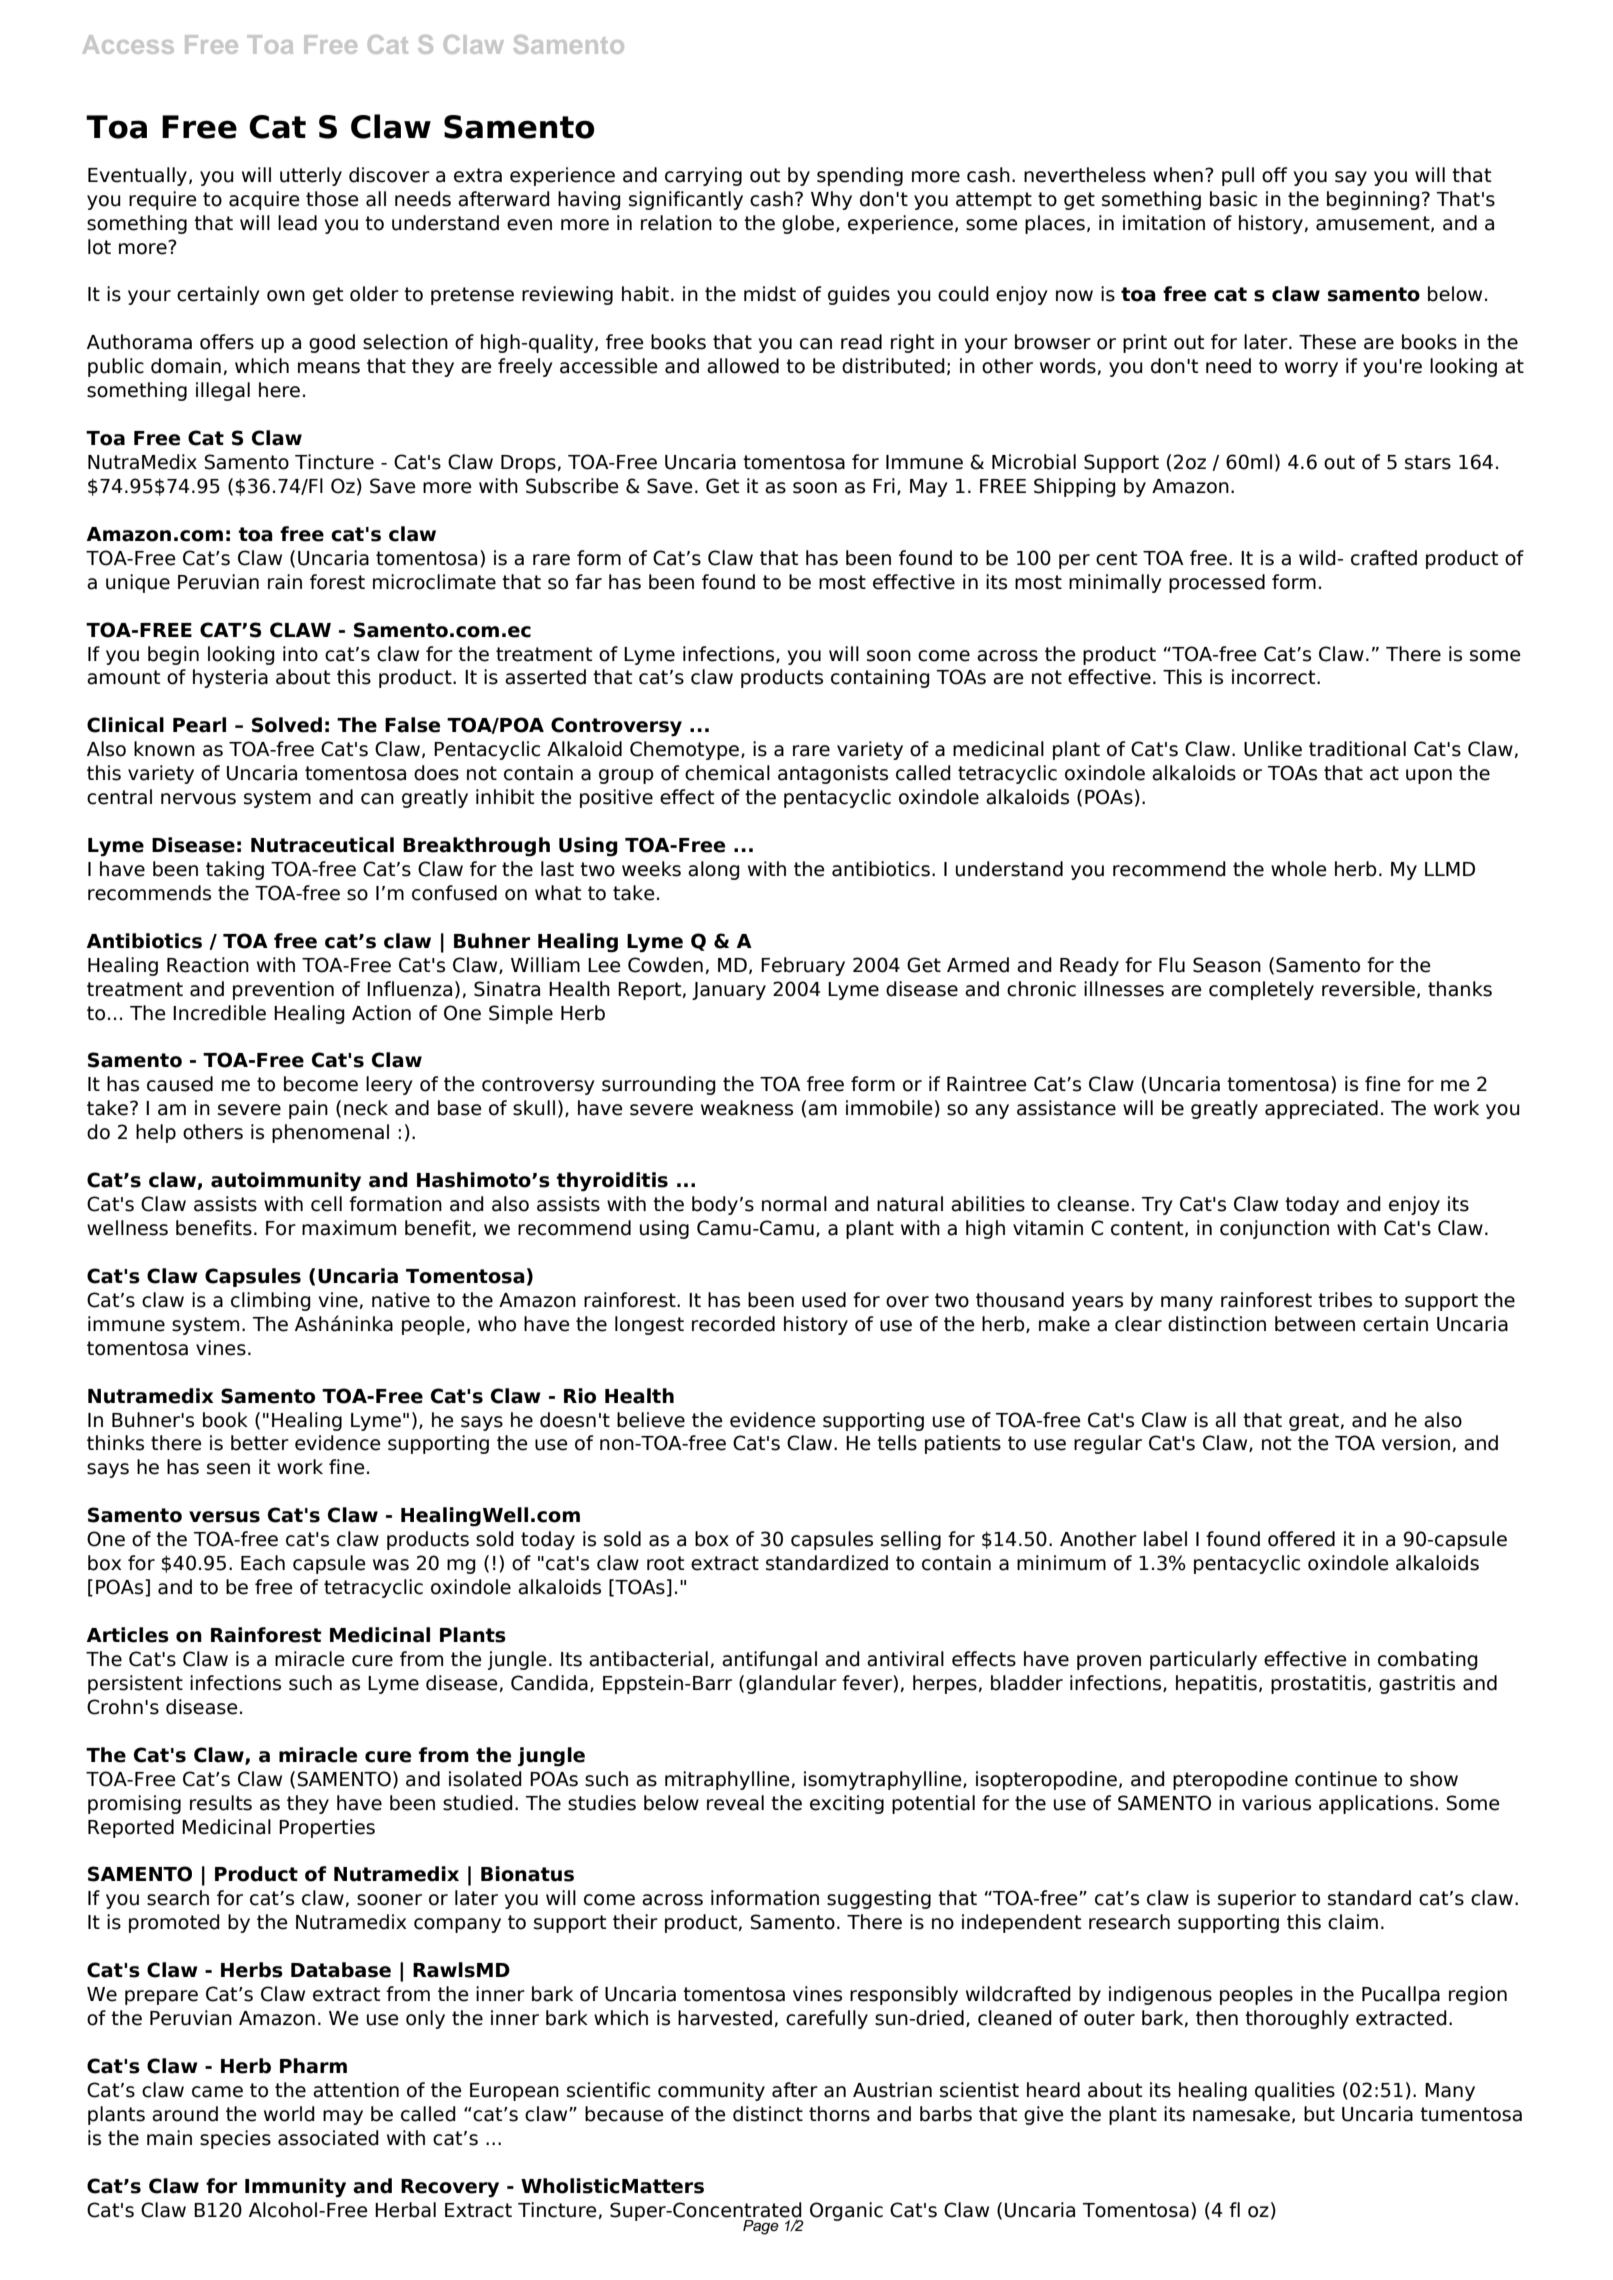  I want to click on lead, so click(297, 223).
